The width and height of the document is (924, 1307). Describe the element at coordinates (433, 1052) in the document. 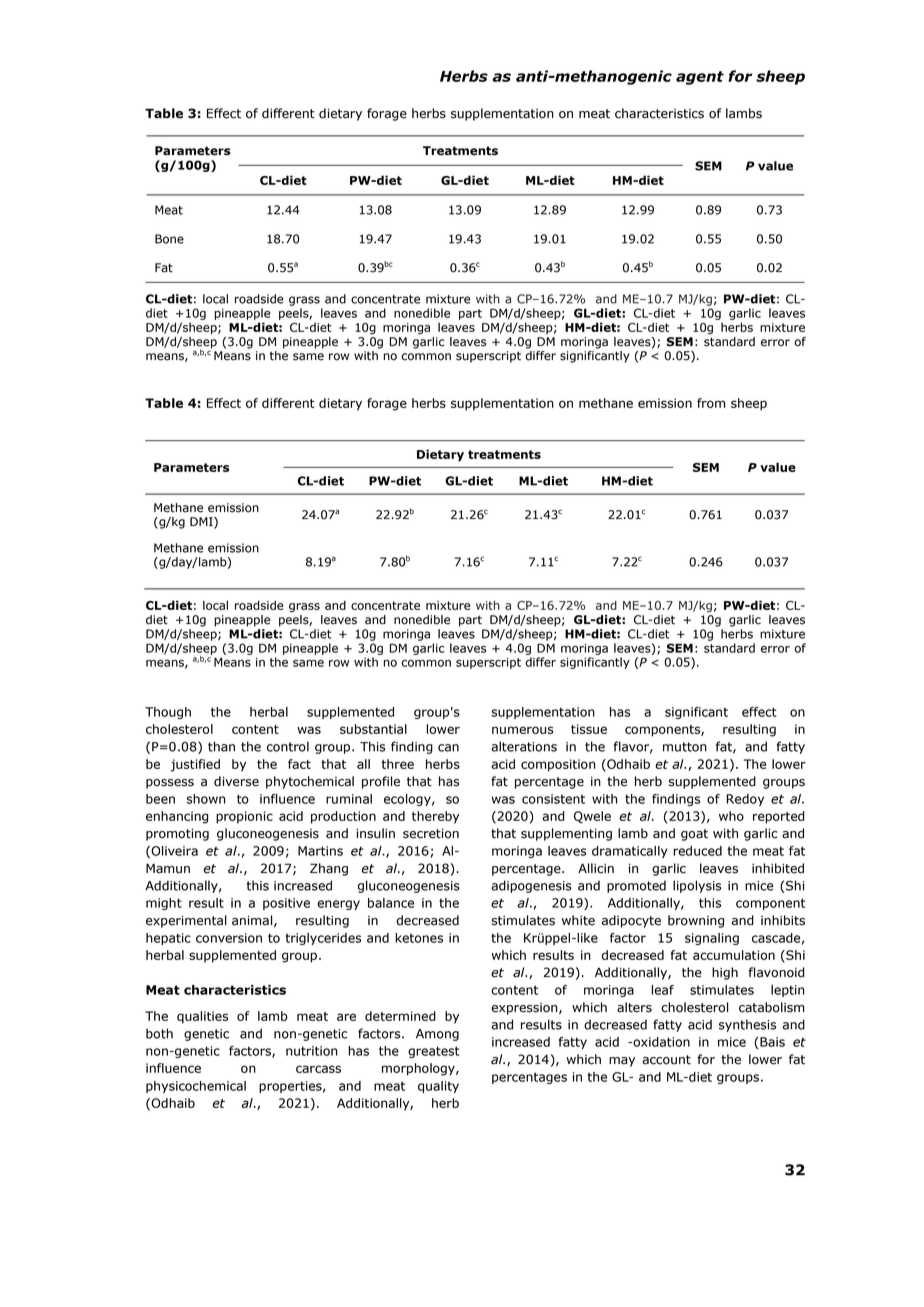

I see `greatest` at that location.
